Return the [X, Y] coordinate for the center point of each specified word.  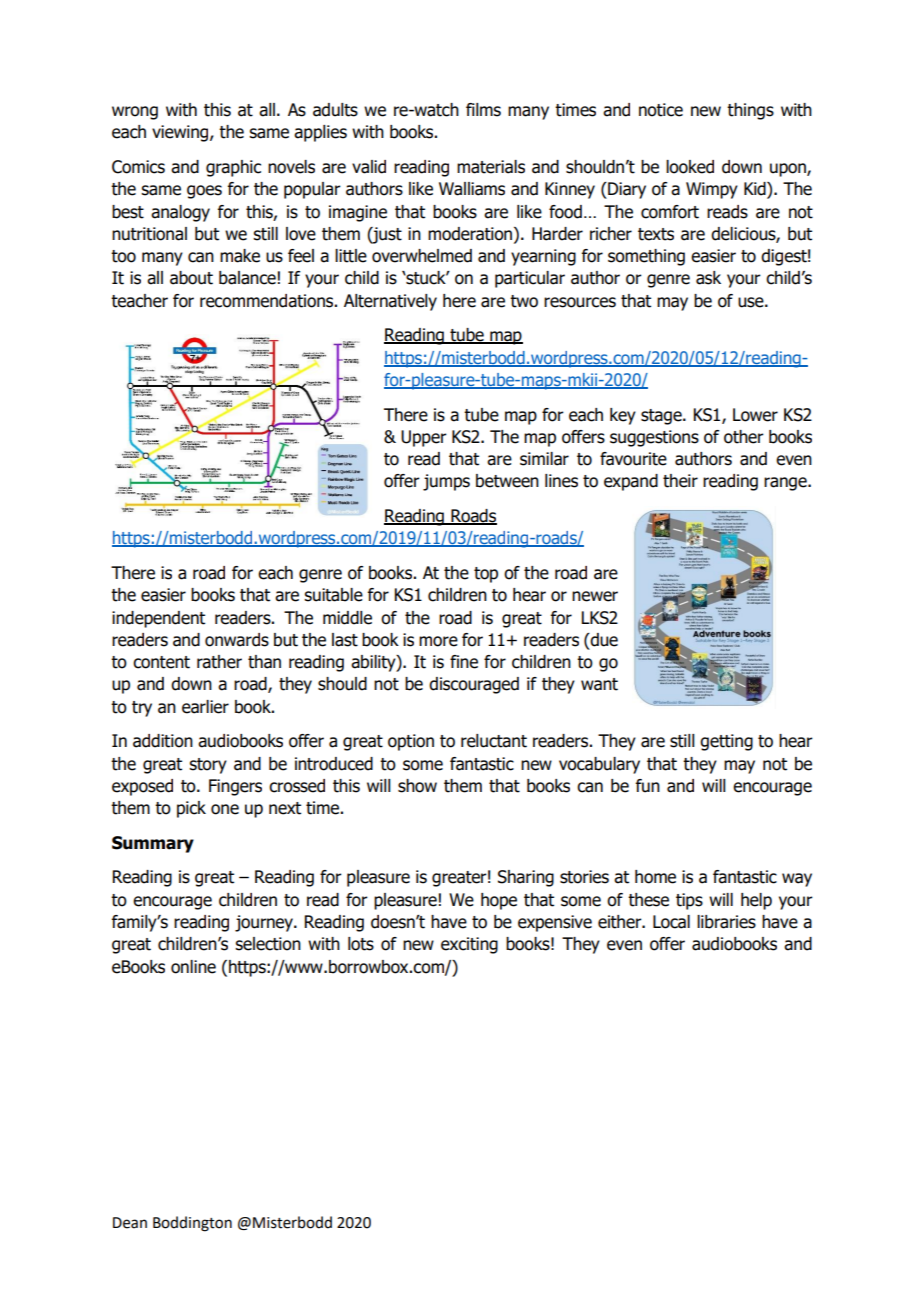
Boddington [192, 1224]
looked [690, 167]
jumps [446, 482]
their [680, 481]
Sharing [526, 878]
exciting [469, 945]
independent [158, 619]
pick [191, 809]
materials [491, 167]
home [655, 877]
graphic [233, 168]
